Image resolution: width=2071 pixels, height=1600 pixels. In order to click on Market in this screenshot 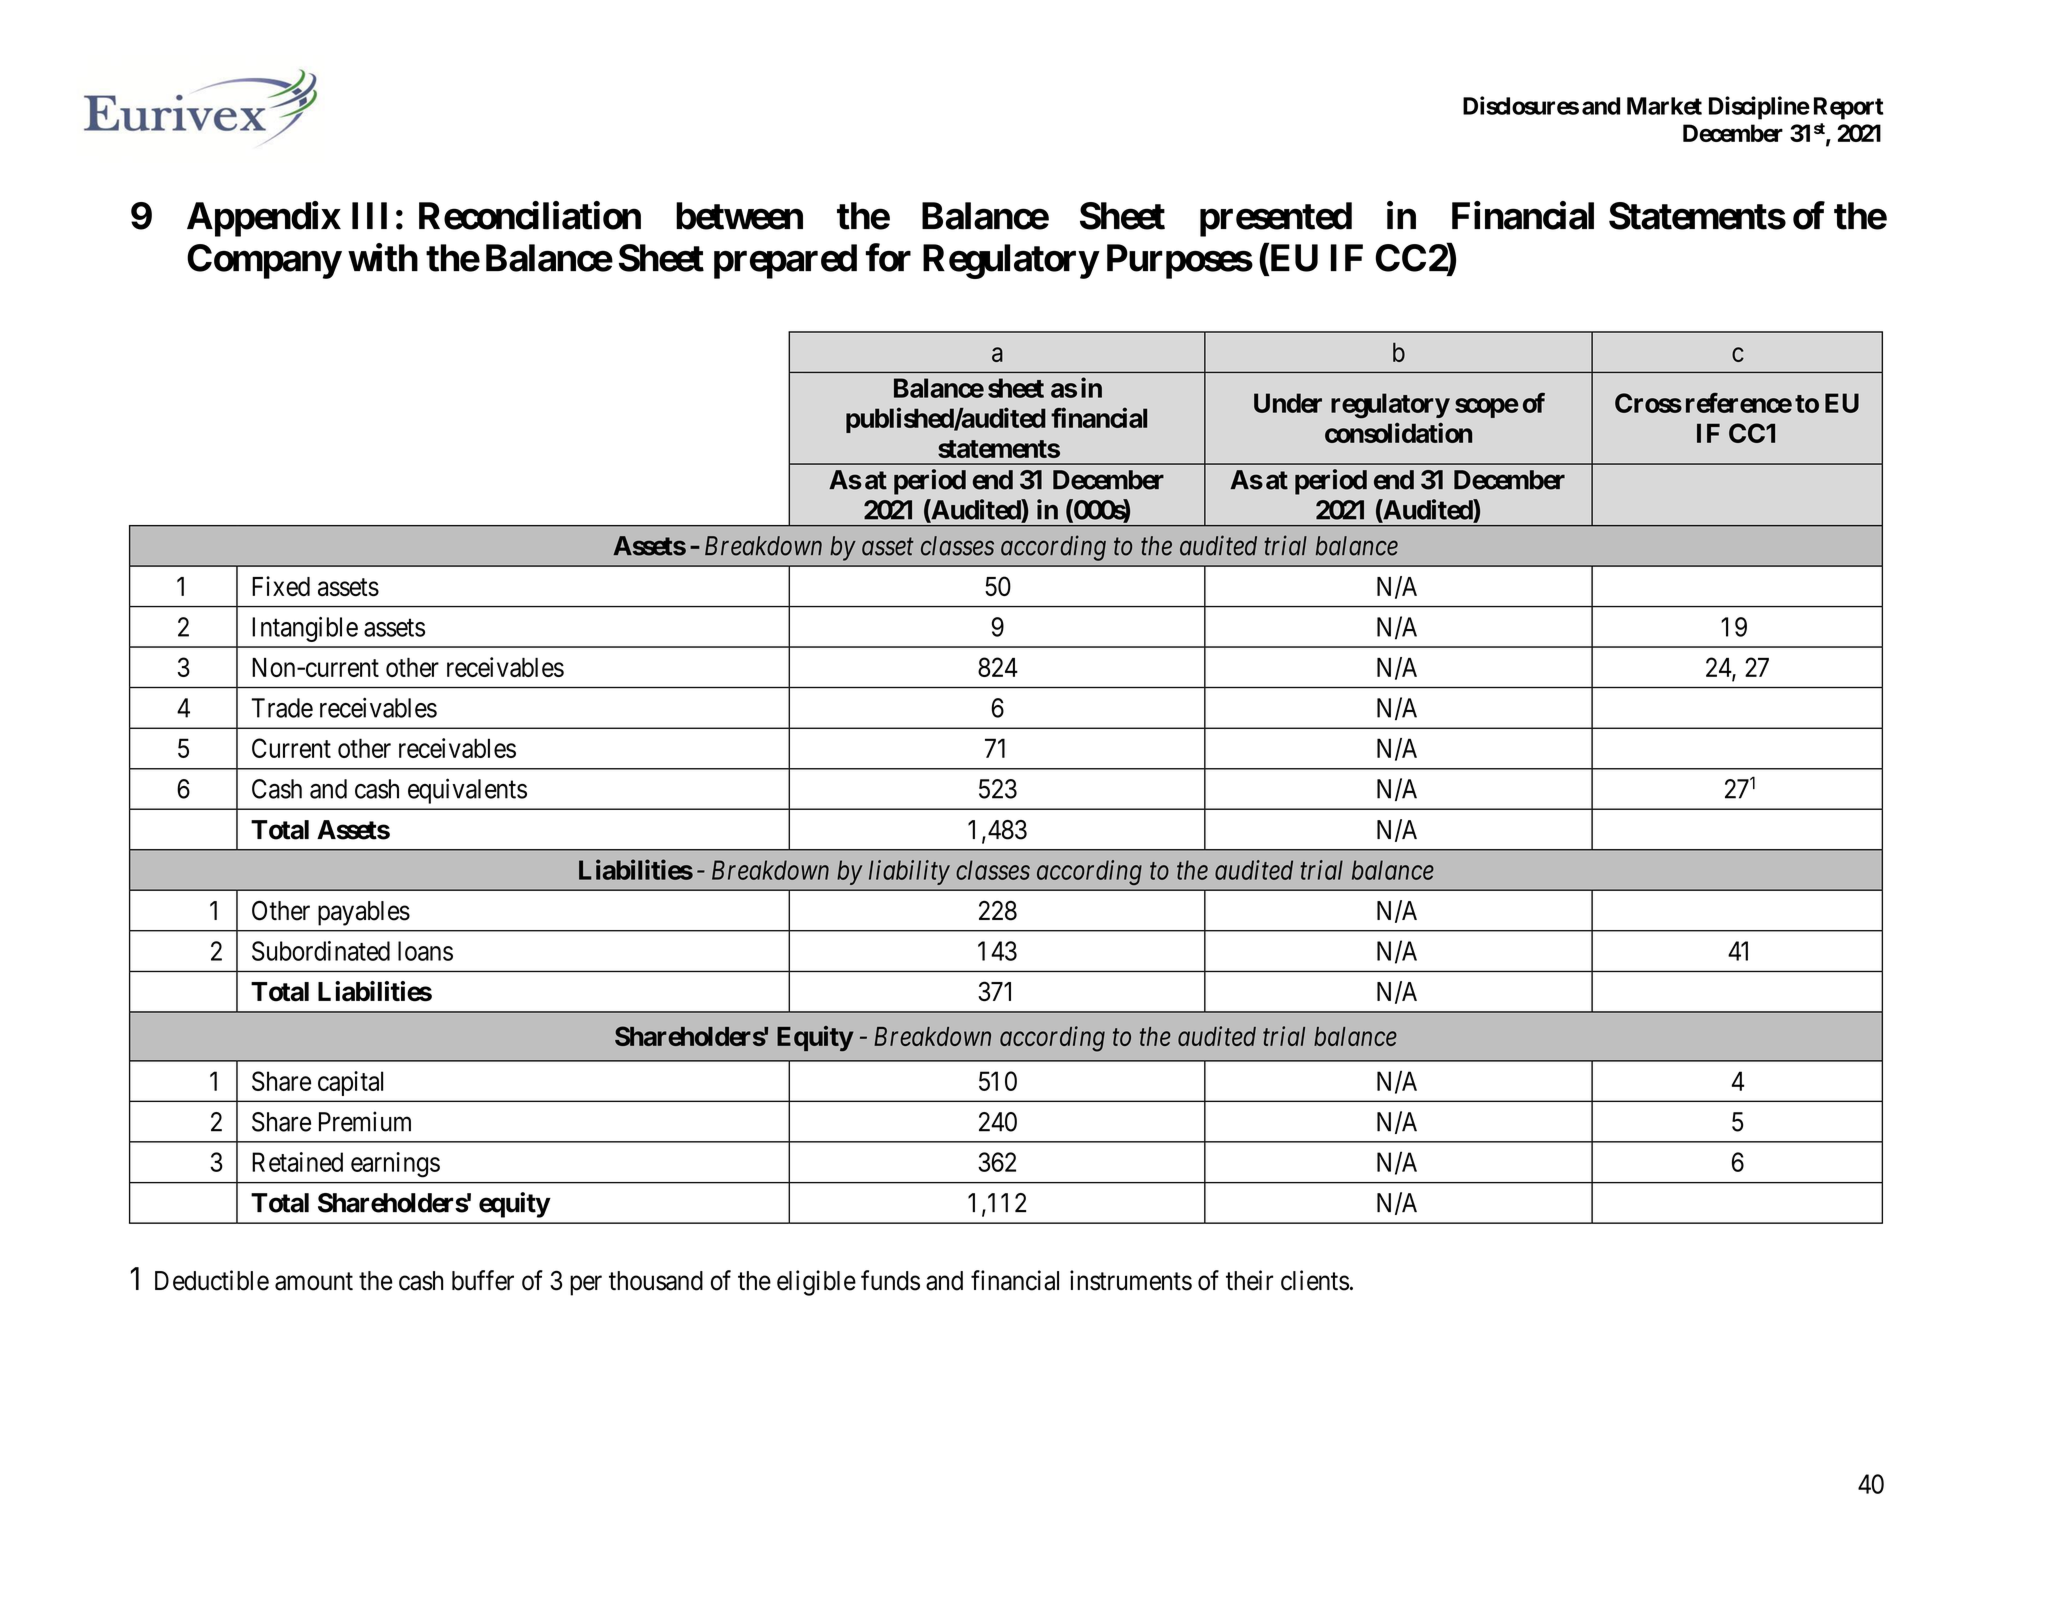, I will do `click(1664, 106)`.
